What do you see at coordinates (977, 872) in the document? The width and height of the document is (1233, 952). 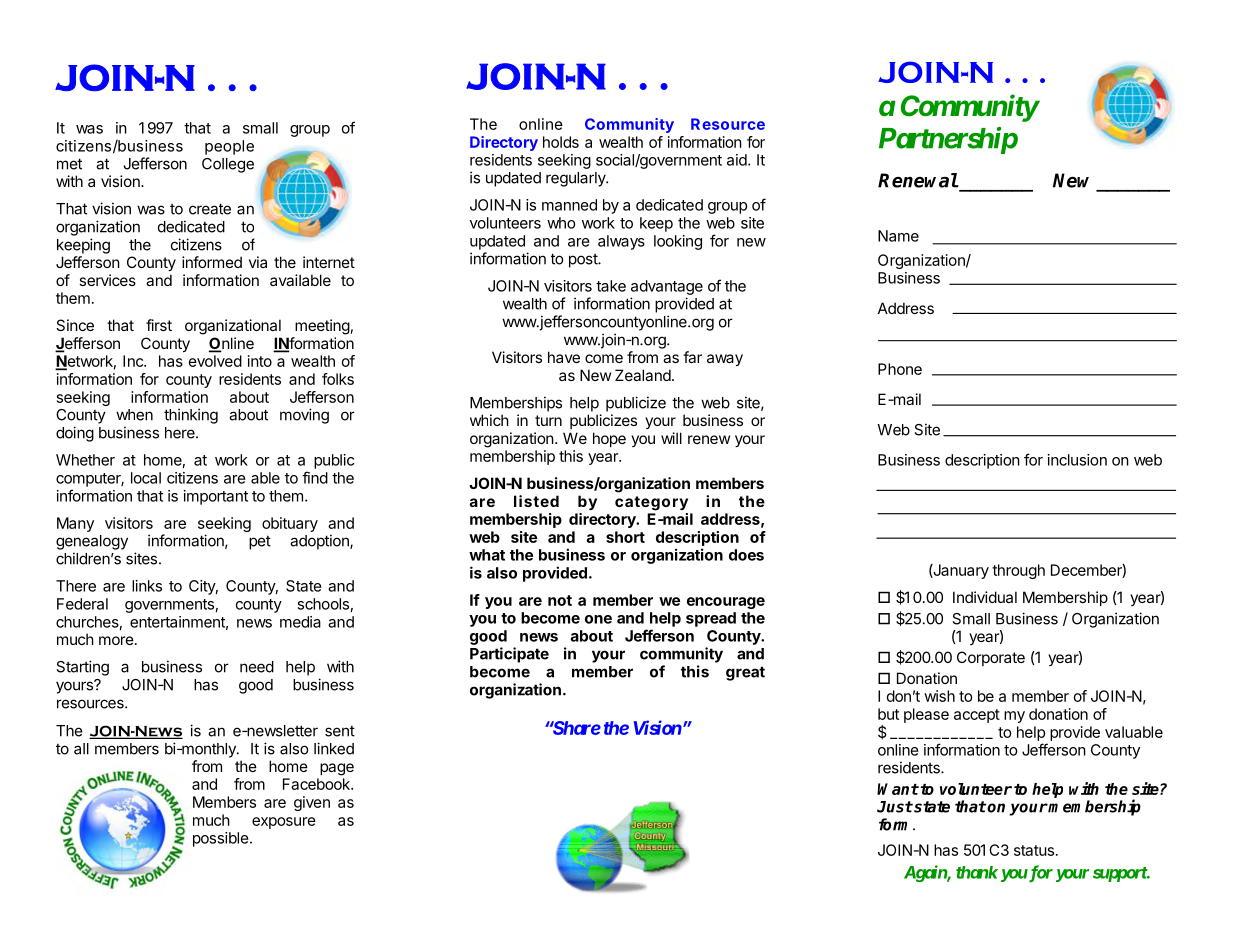 I see `thank` at bounding box center [977, 872].
